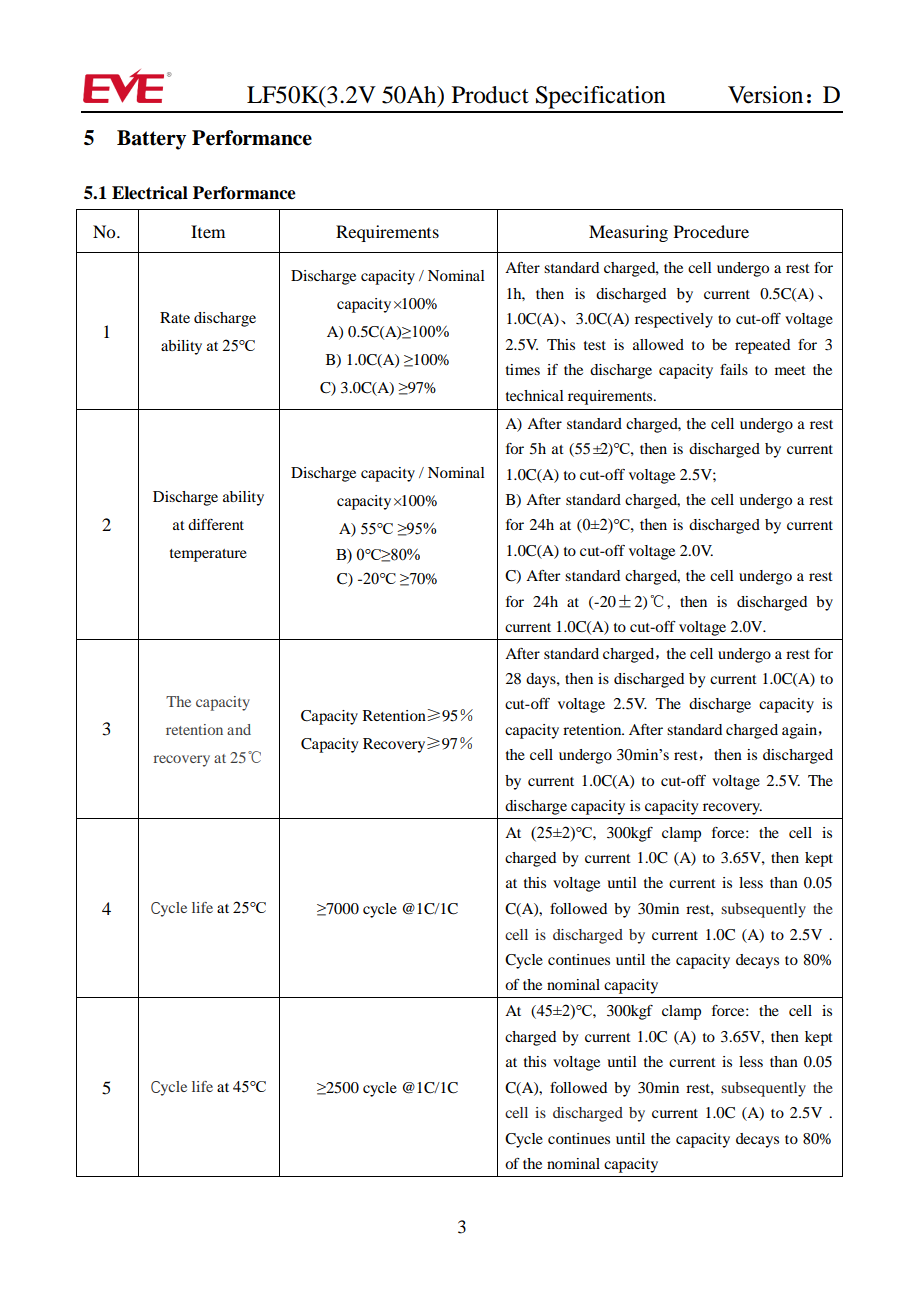 This screenshot has height=1308, width=924. Describe the element at coordinates (490, 95) in the screenshot. I see `Product` at that location.
